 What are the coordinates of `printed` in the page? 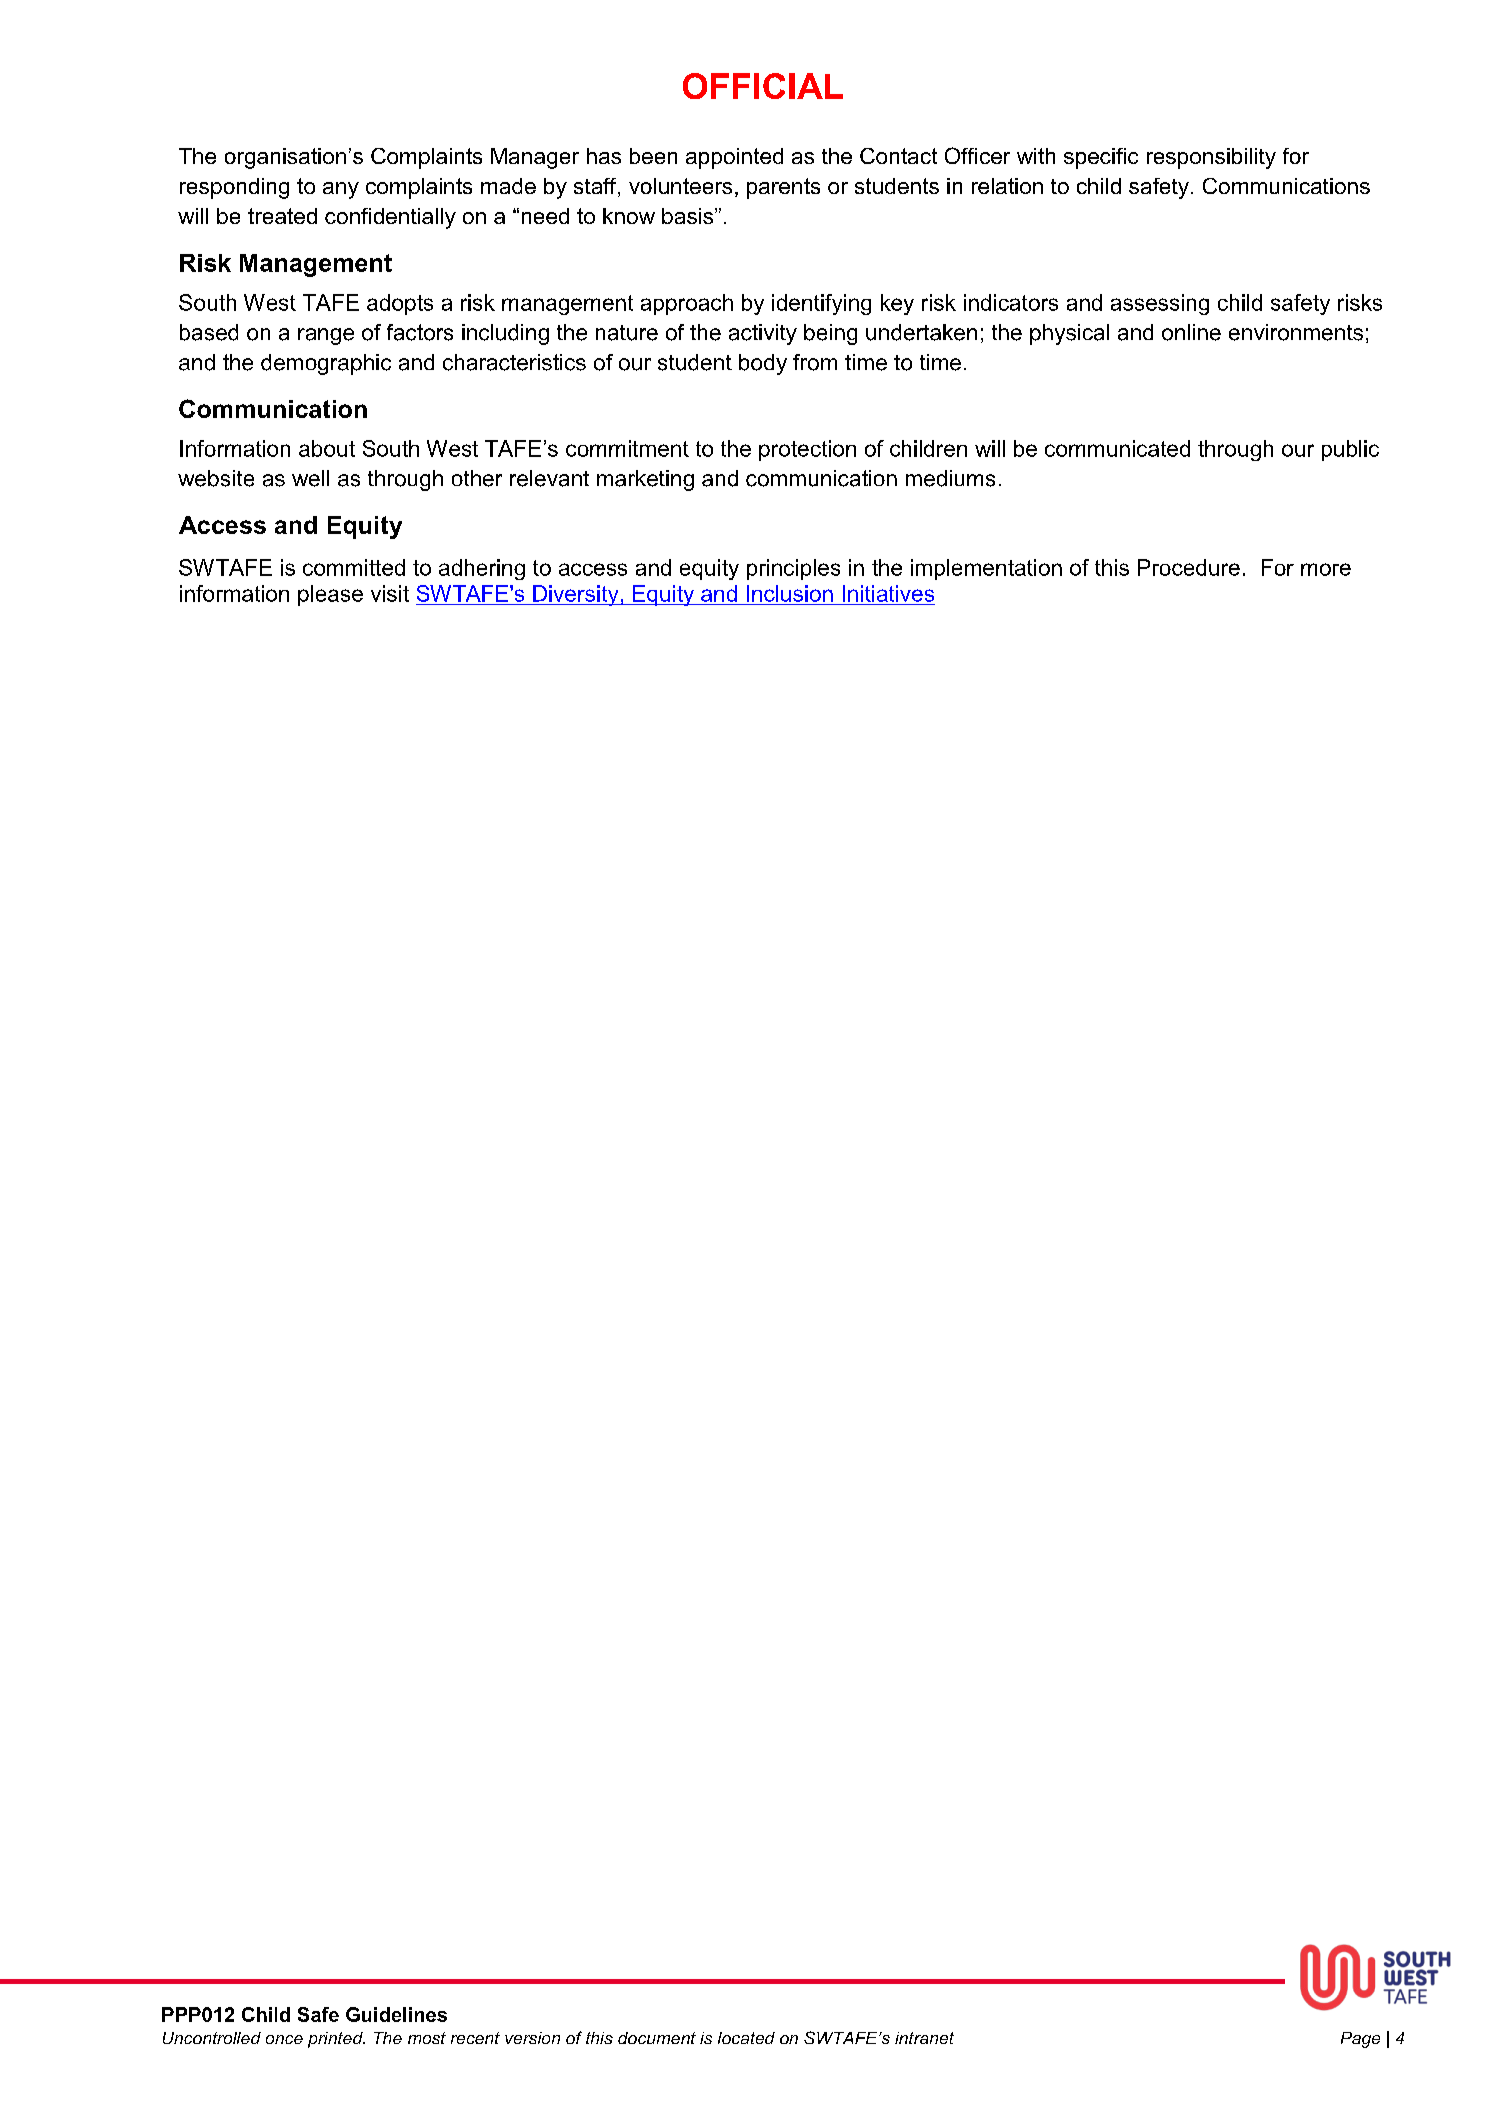 It's located at (336, 2040).
